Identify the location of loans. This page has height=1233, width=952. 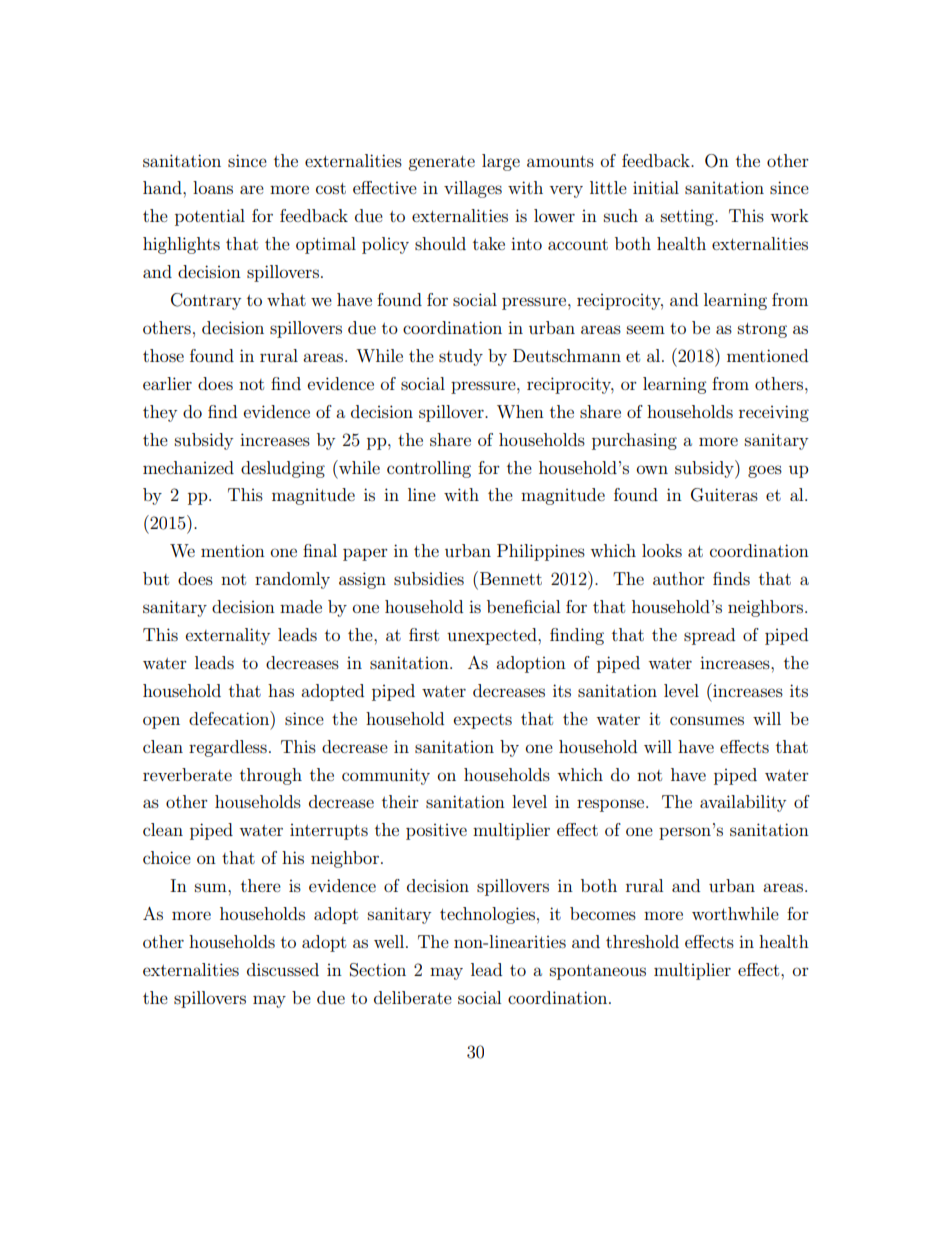
(213, 187).
